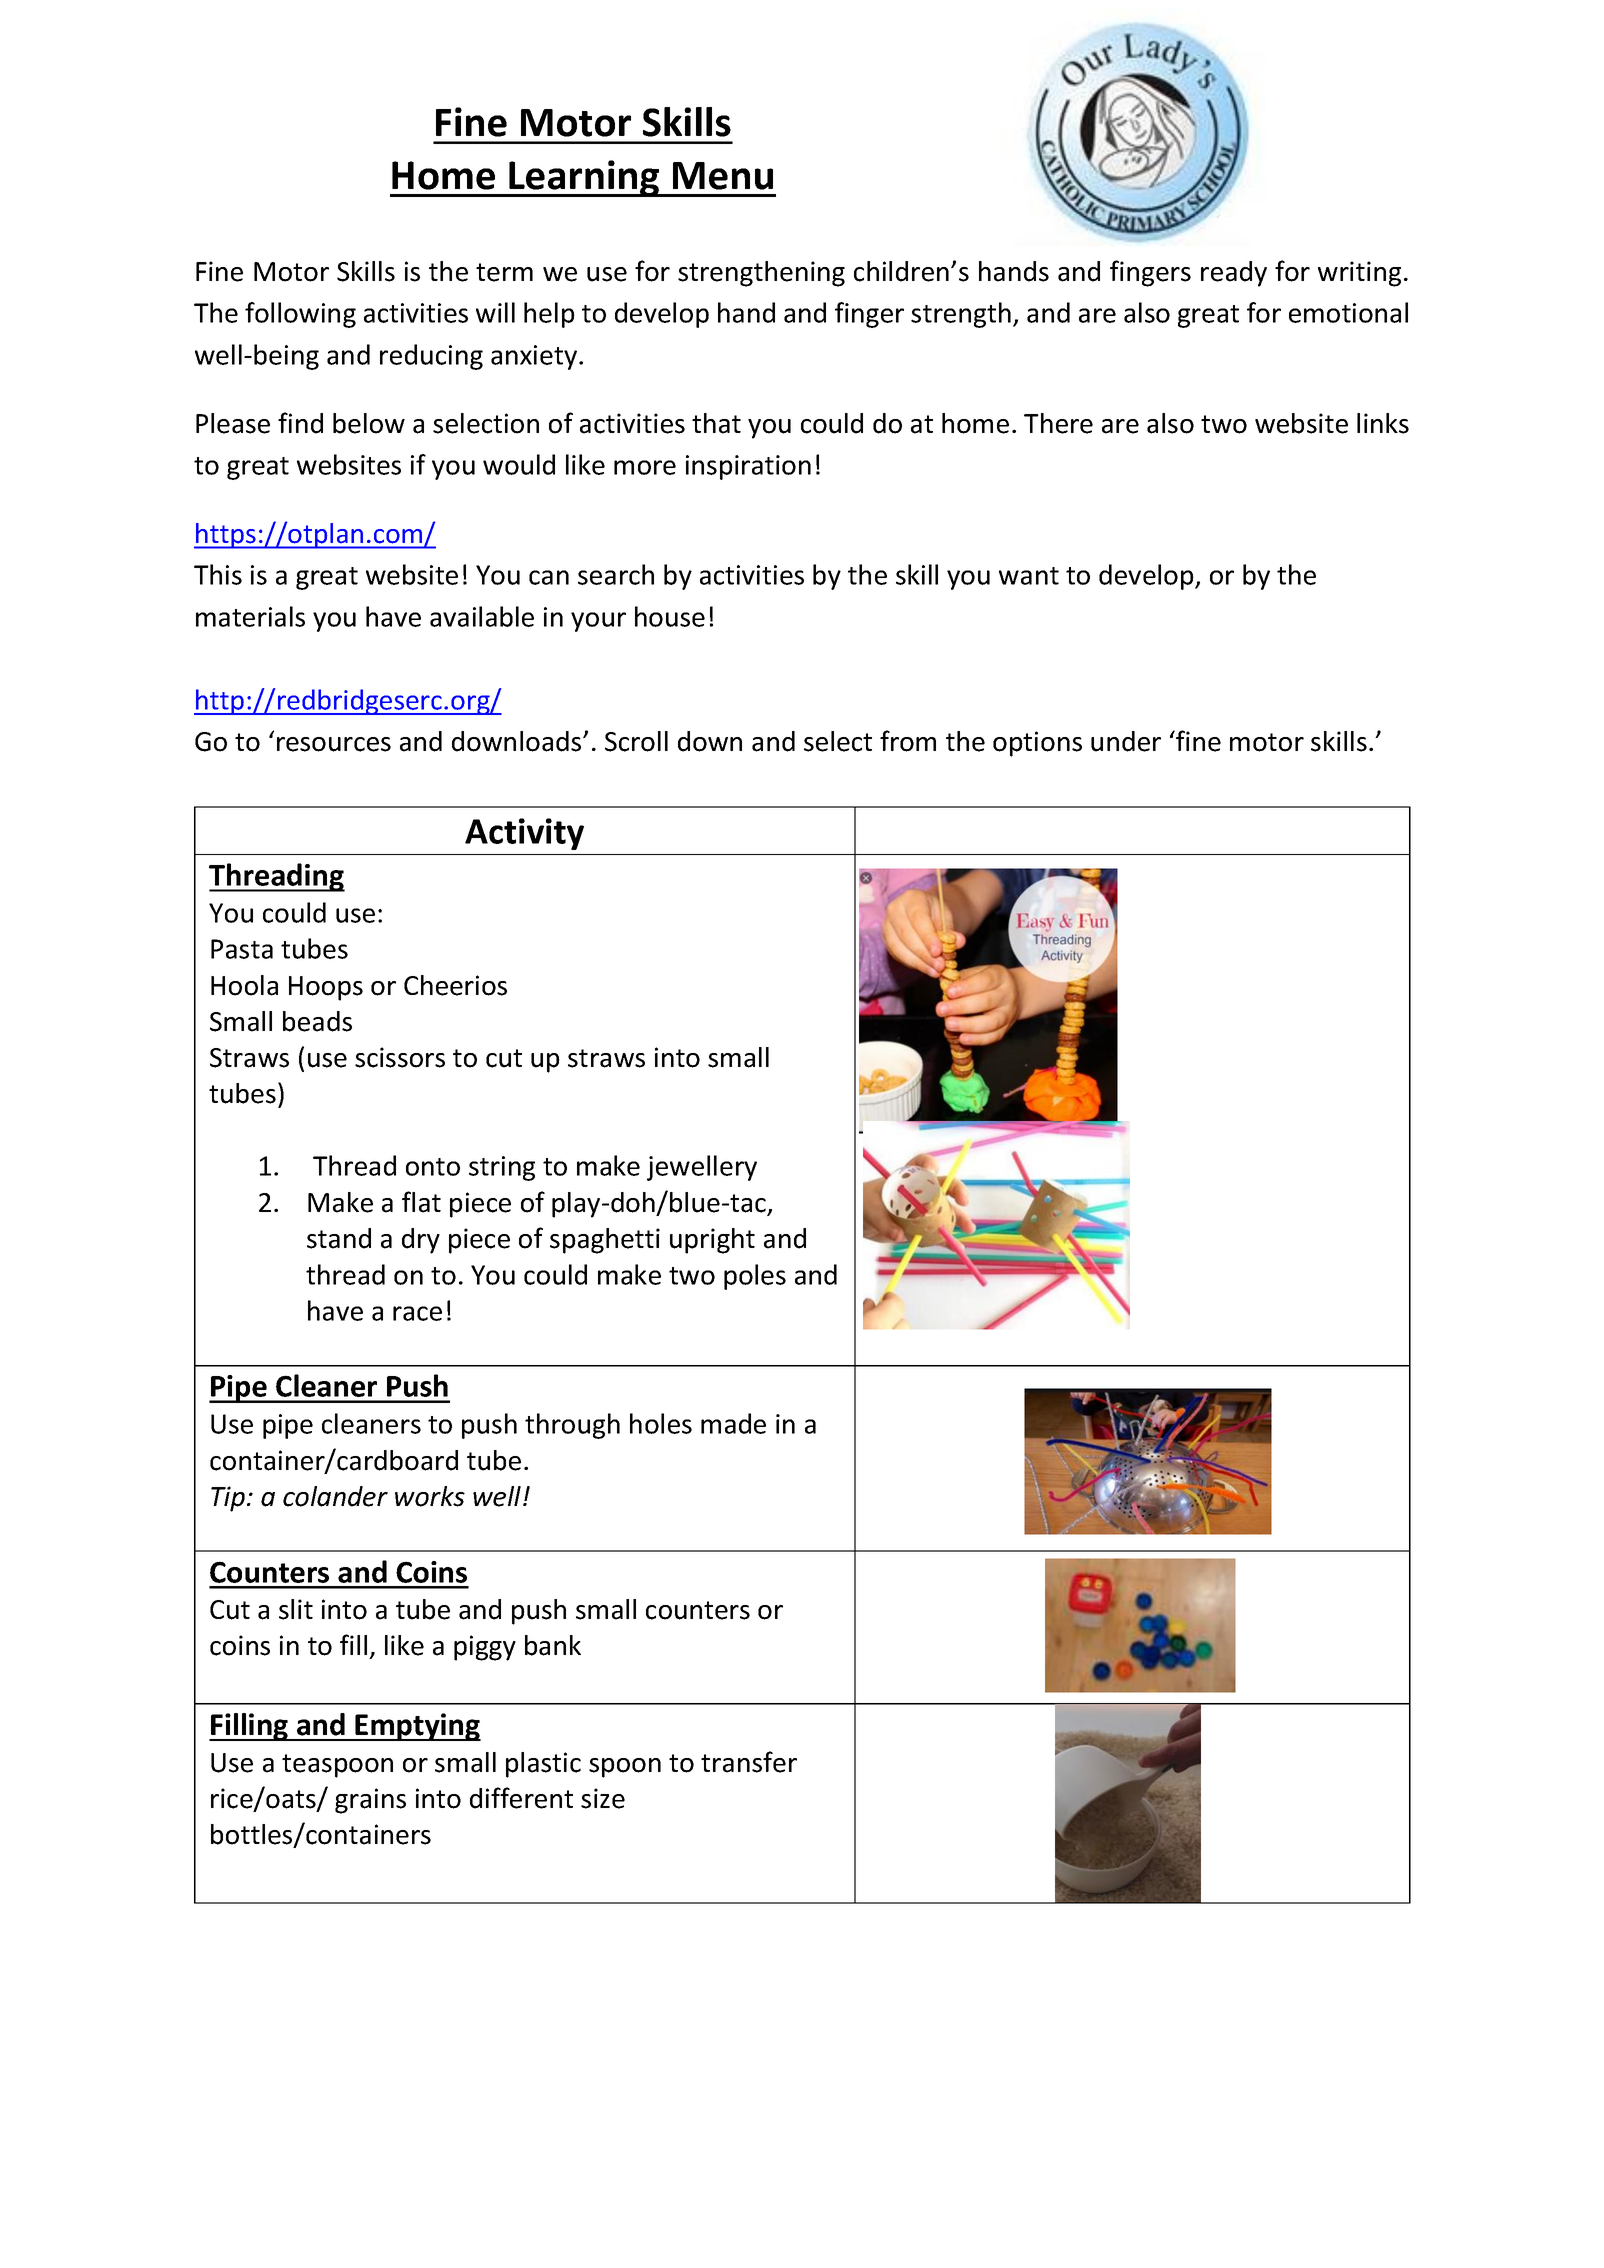 Image resolution: width=1604 pixels, height=2268 pixels. I want to click on poles, so click(755, 1277).
